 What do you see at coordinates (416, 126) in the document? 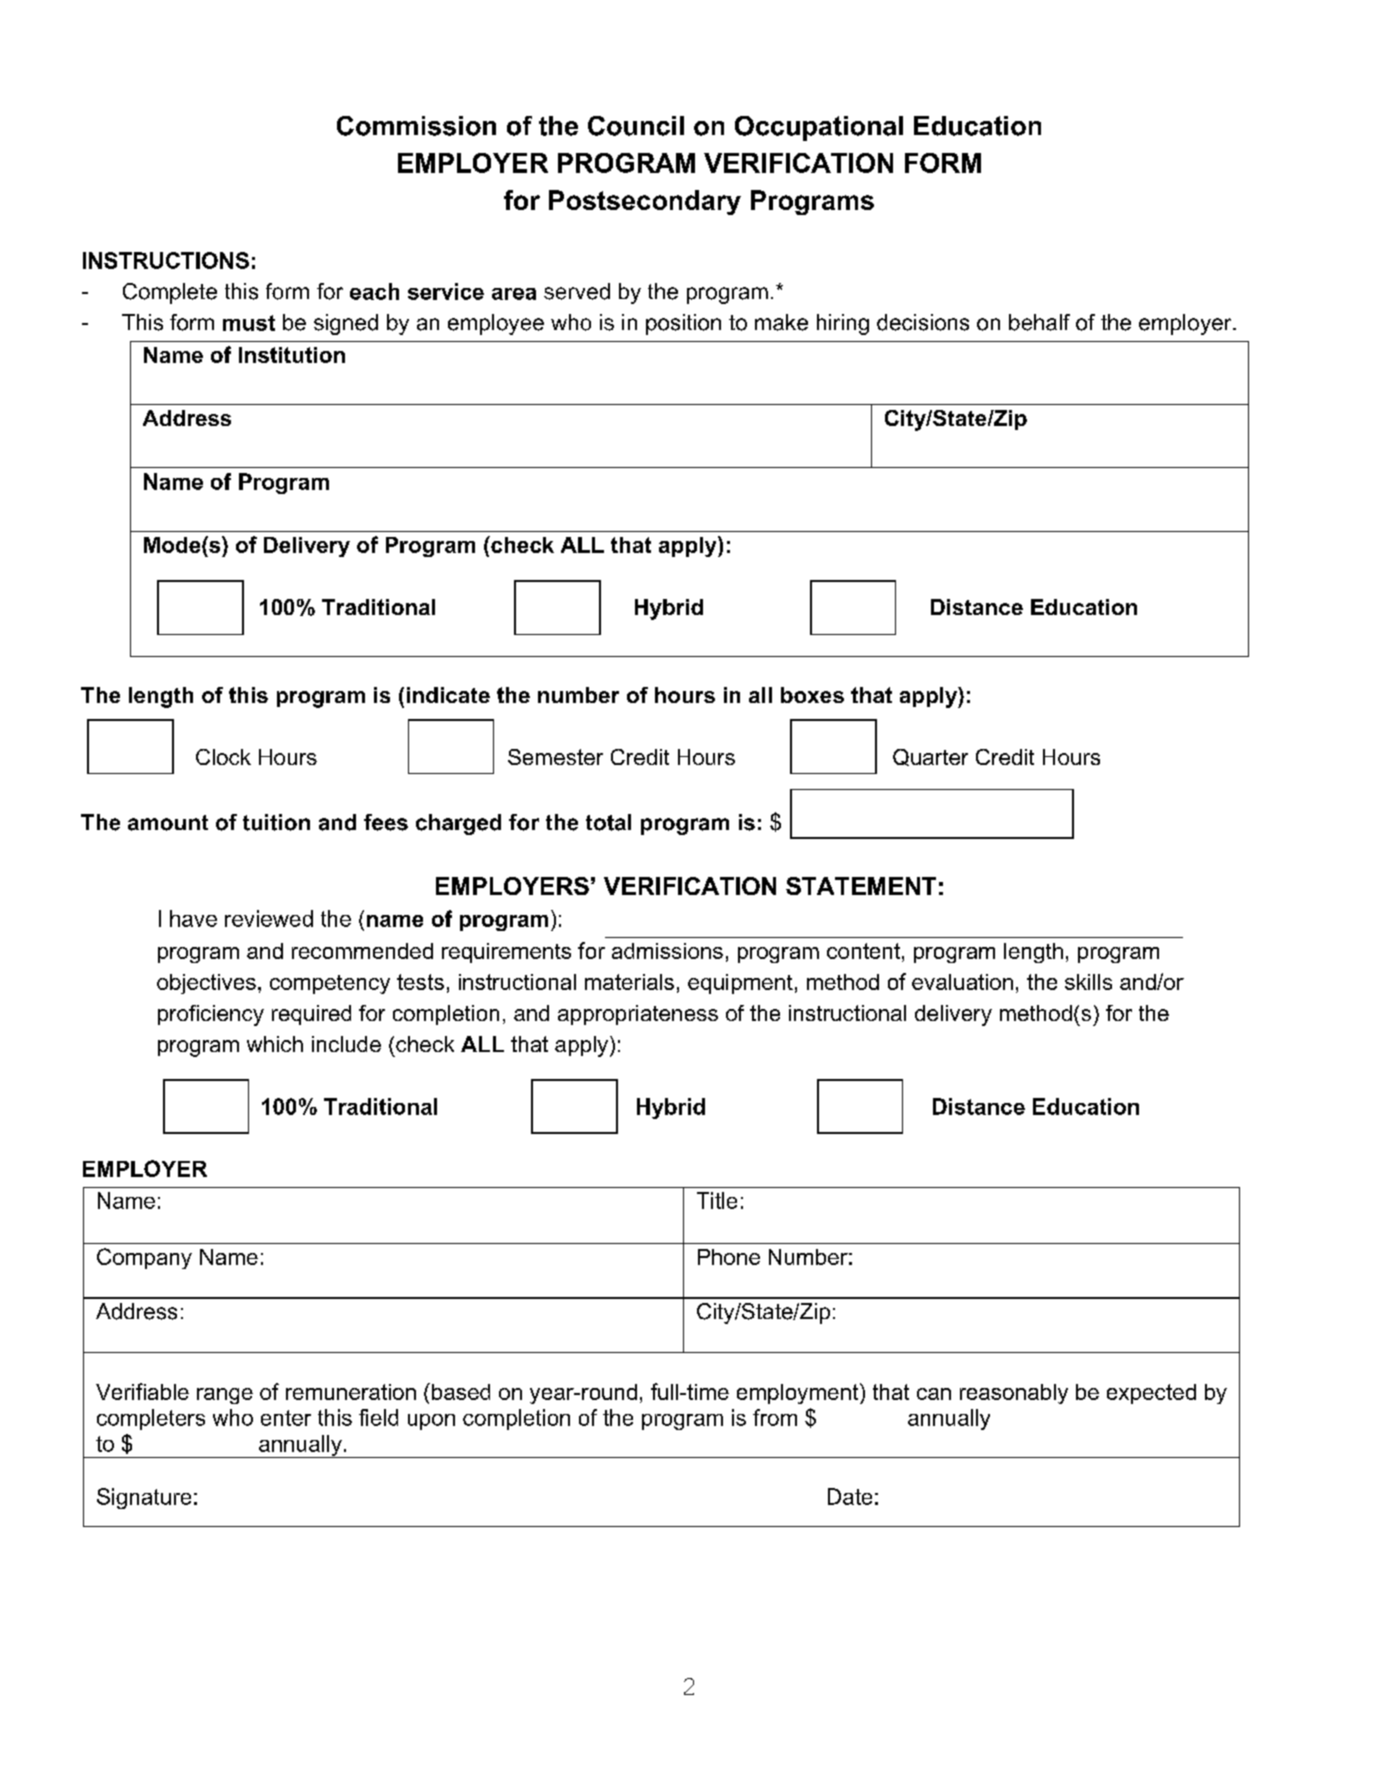
I see `Commission` at bounding box center [416, 126].
